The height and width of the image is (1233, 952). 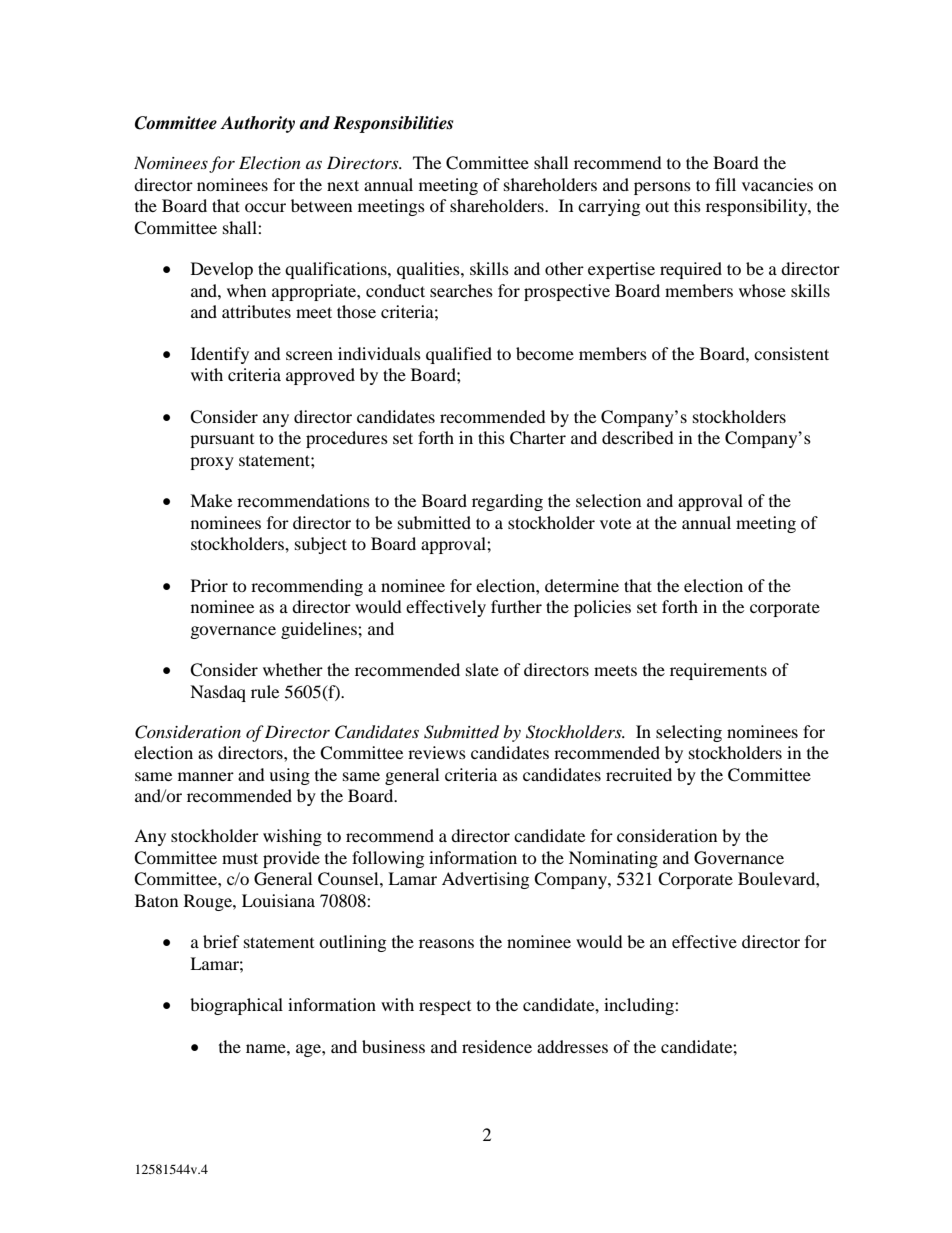 I want to click on Authority, so click(x=257, y=124).
